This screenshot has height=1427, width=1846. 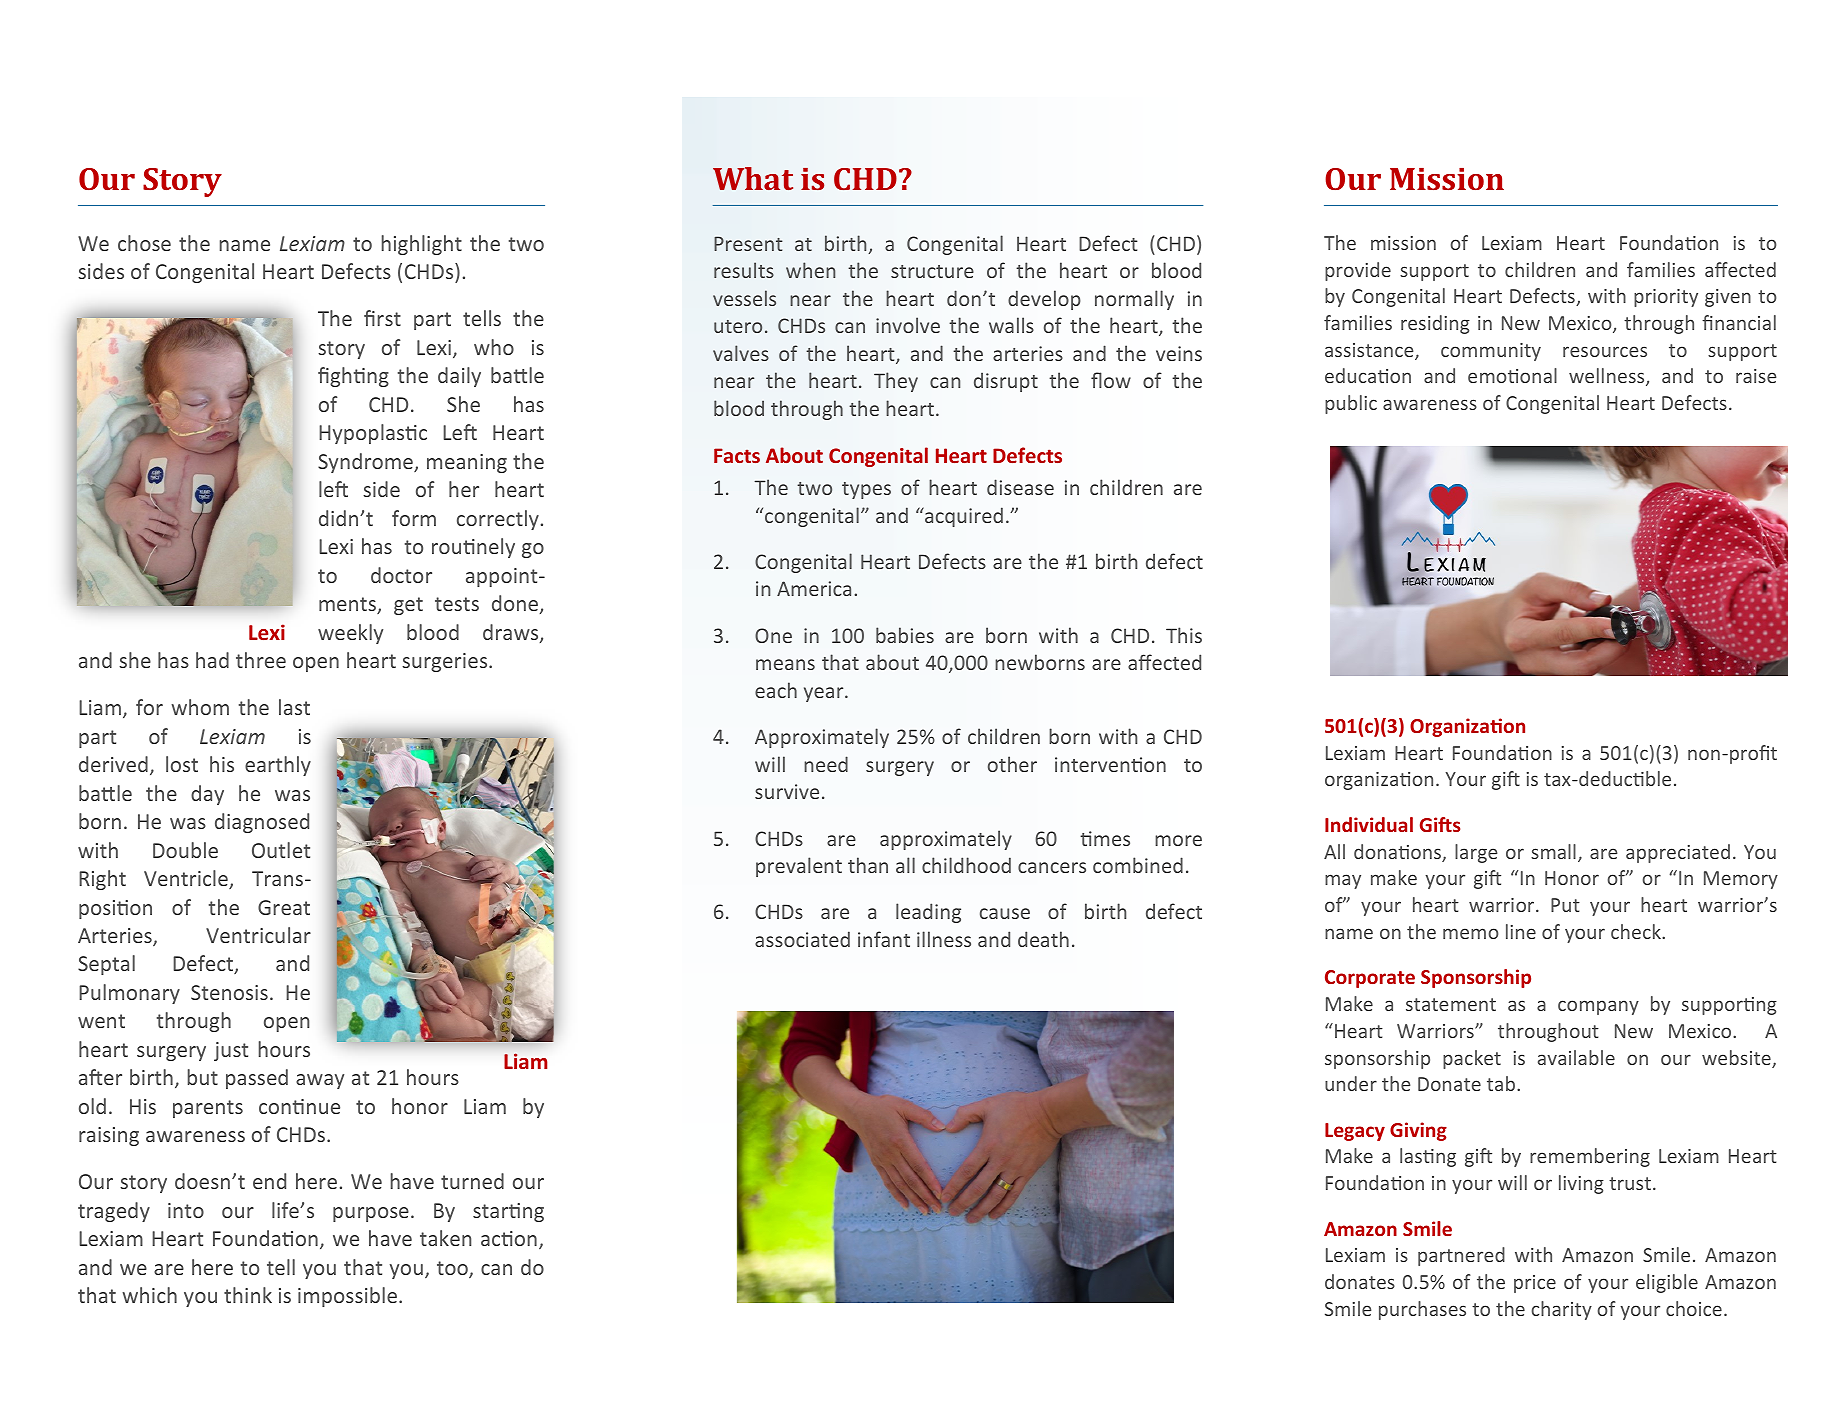 I want to click on structure, so click(x=932, y=271).
